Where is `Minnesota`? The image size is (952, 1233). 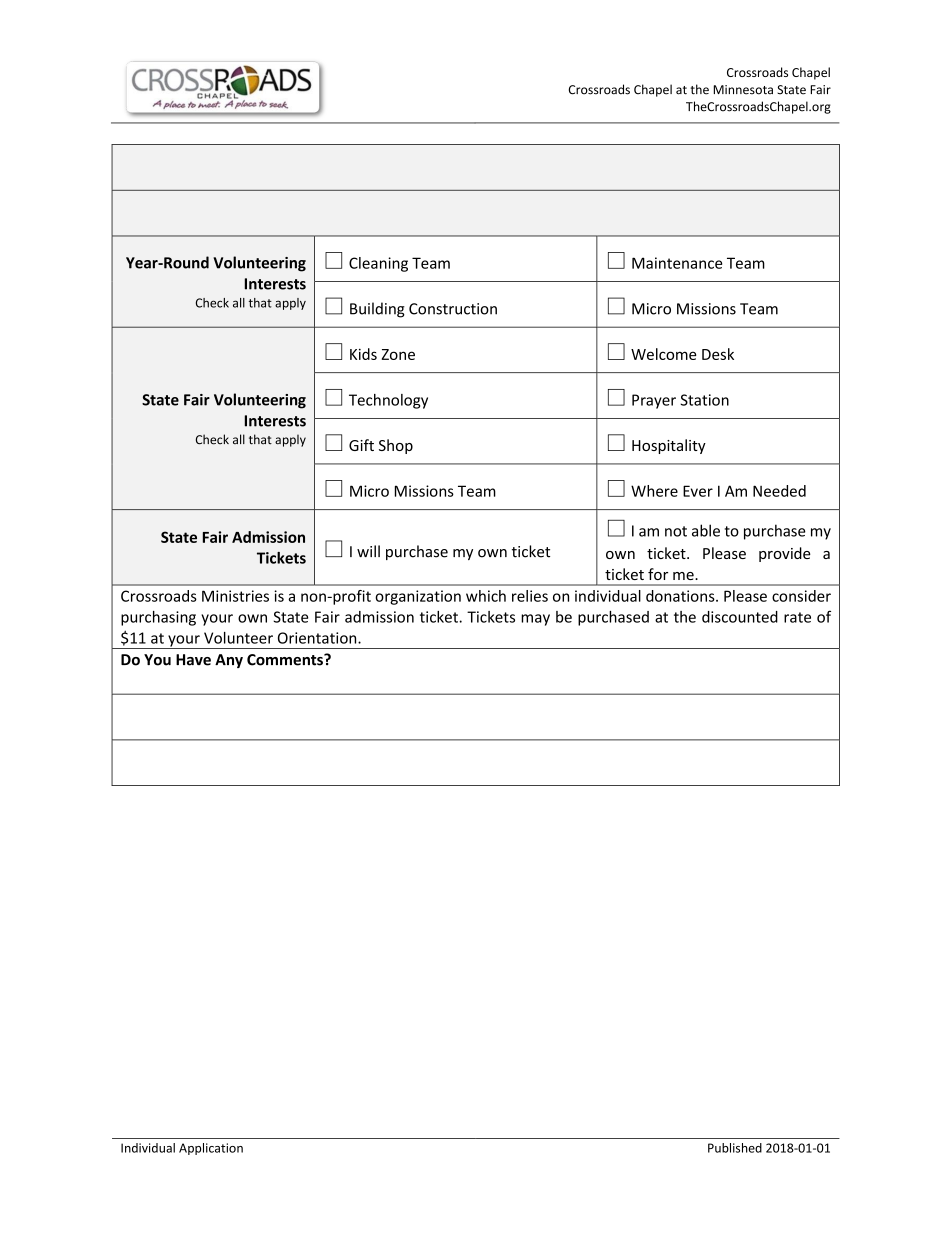 Minnesota is located at coordinates (743, 90).
